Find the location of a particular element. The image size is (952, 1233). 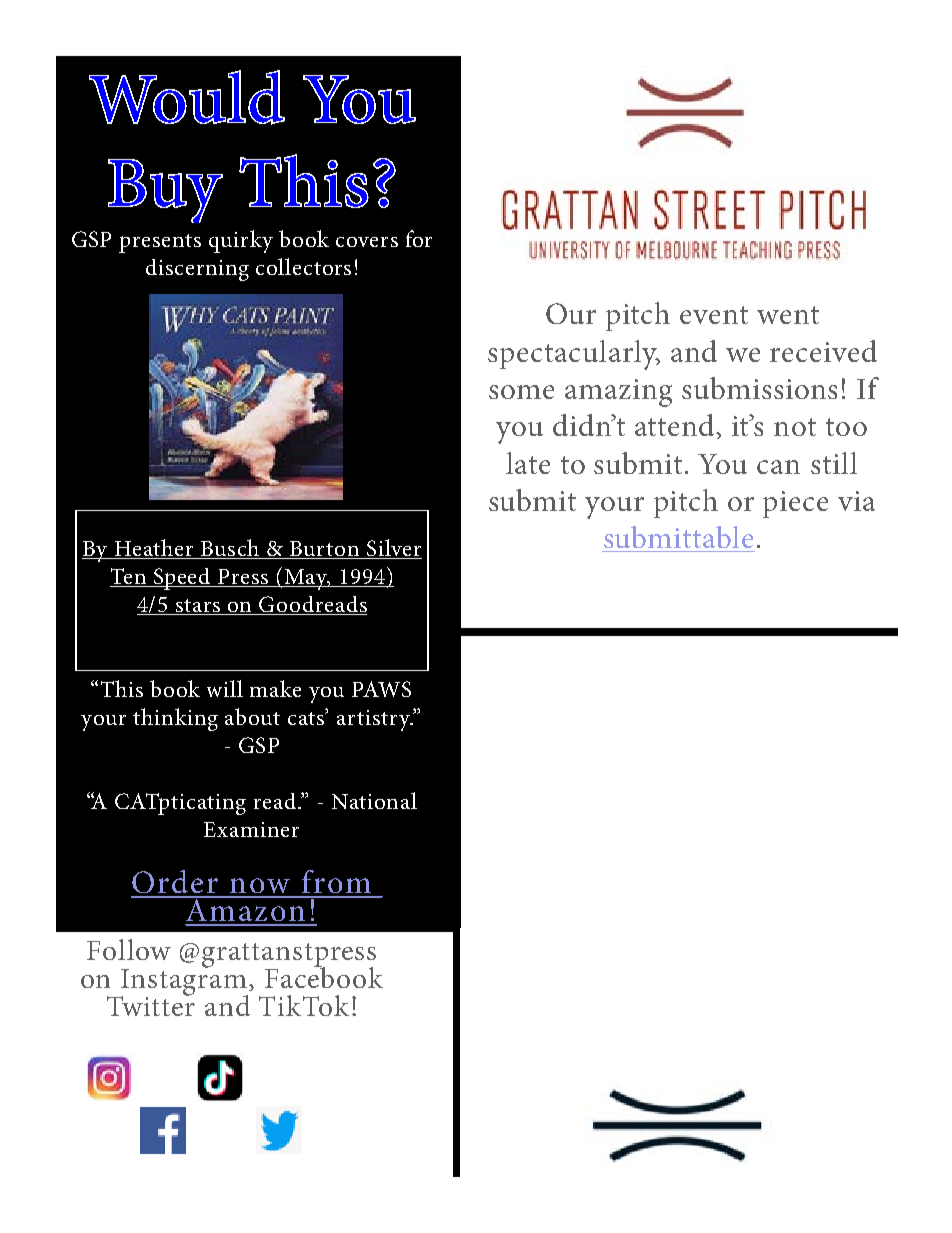

for is located at coordinates (419, 238).
